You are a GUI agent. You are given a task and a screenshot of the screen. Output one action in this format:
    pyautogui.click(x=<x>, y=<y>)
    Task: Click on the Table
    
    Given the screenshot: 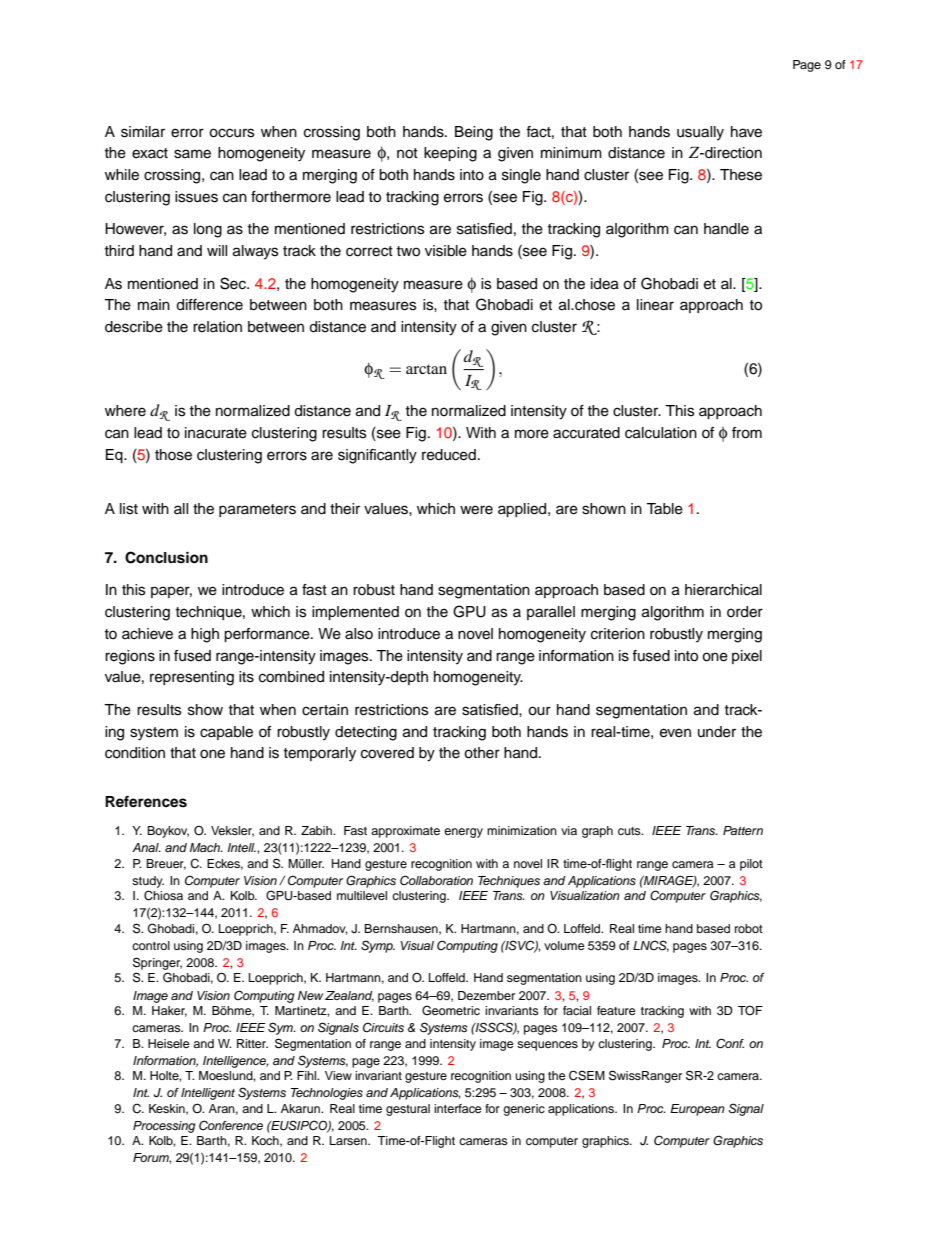 What is the action you would take?
    pyautogui.click(x=664, y=509)
